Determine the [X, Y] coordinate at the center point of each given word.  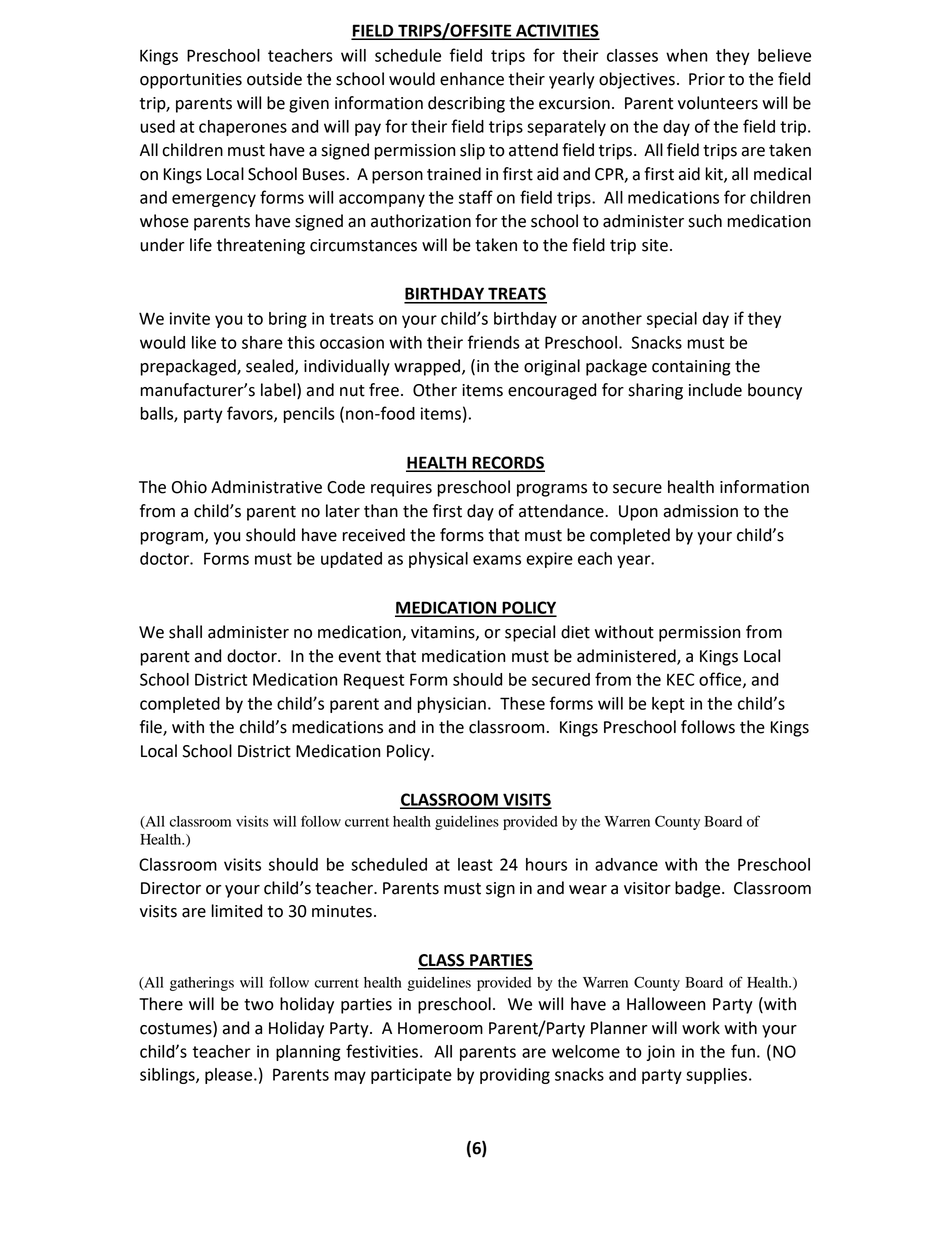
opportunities [191, 81]
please [230, 1076]
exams [497, 560]
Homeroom [440, 1028]
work [701, 1028]
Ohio [189, 487]
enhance [472, 79]
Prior [707, 79]
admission [700, 511]
